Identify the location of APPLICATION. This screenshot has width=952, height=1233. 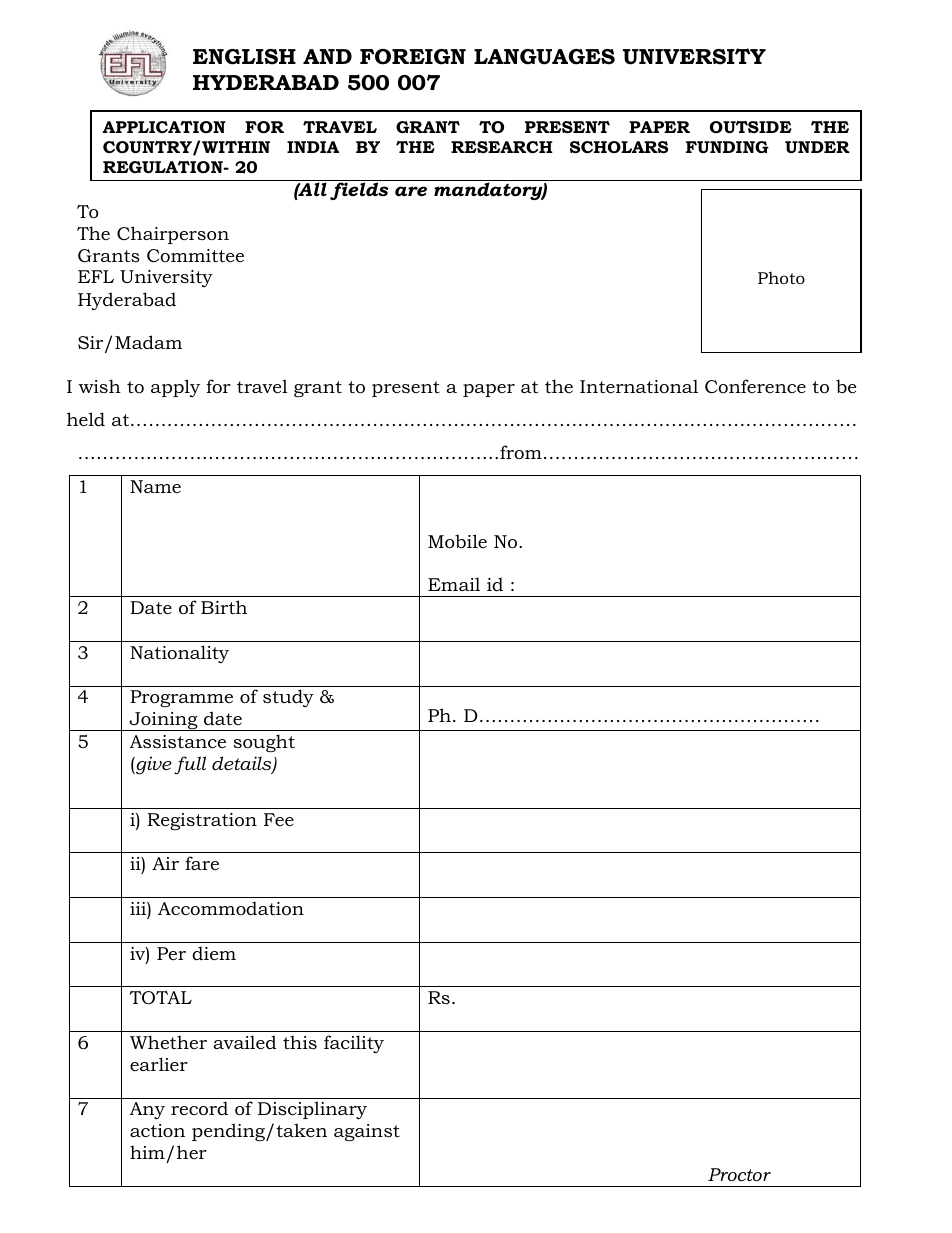
(164, 127).
